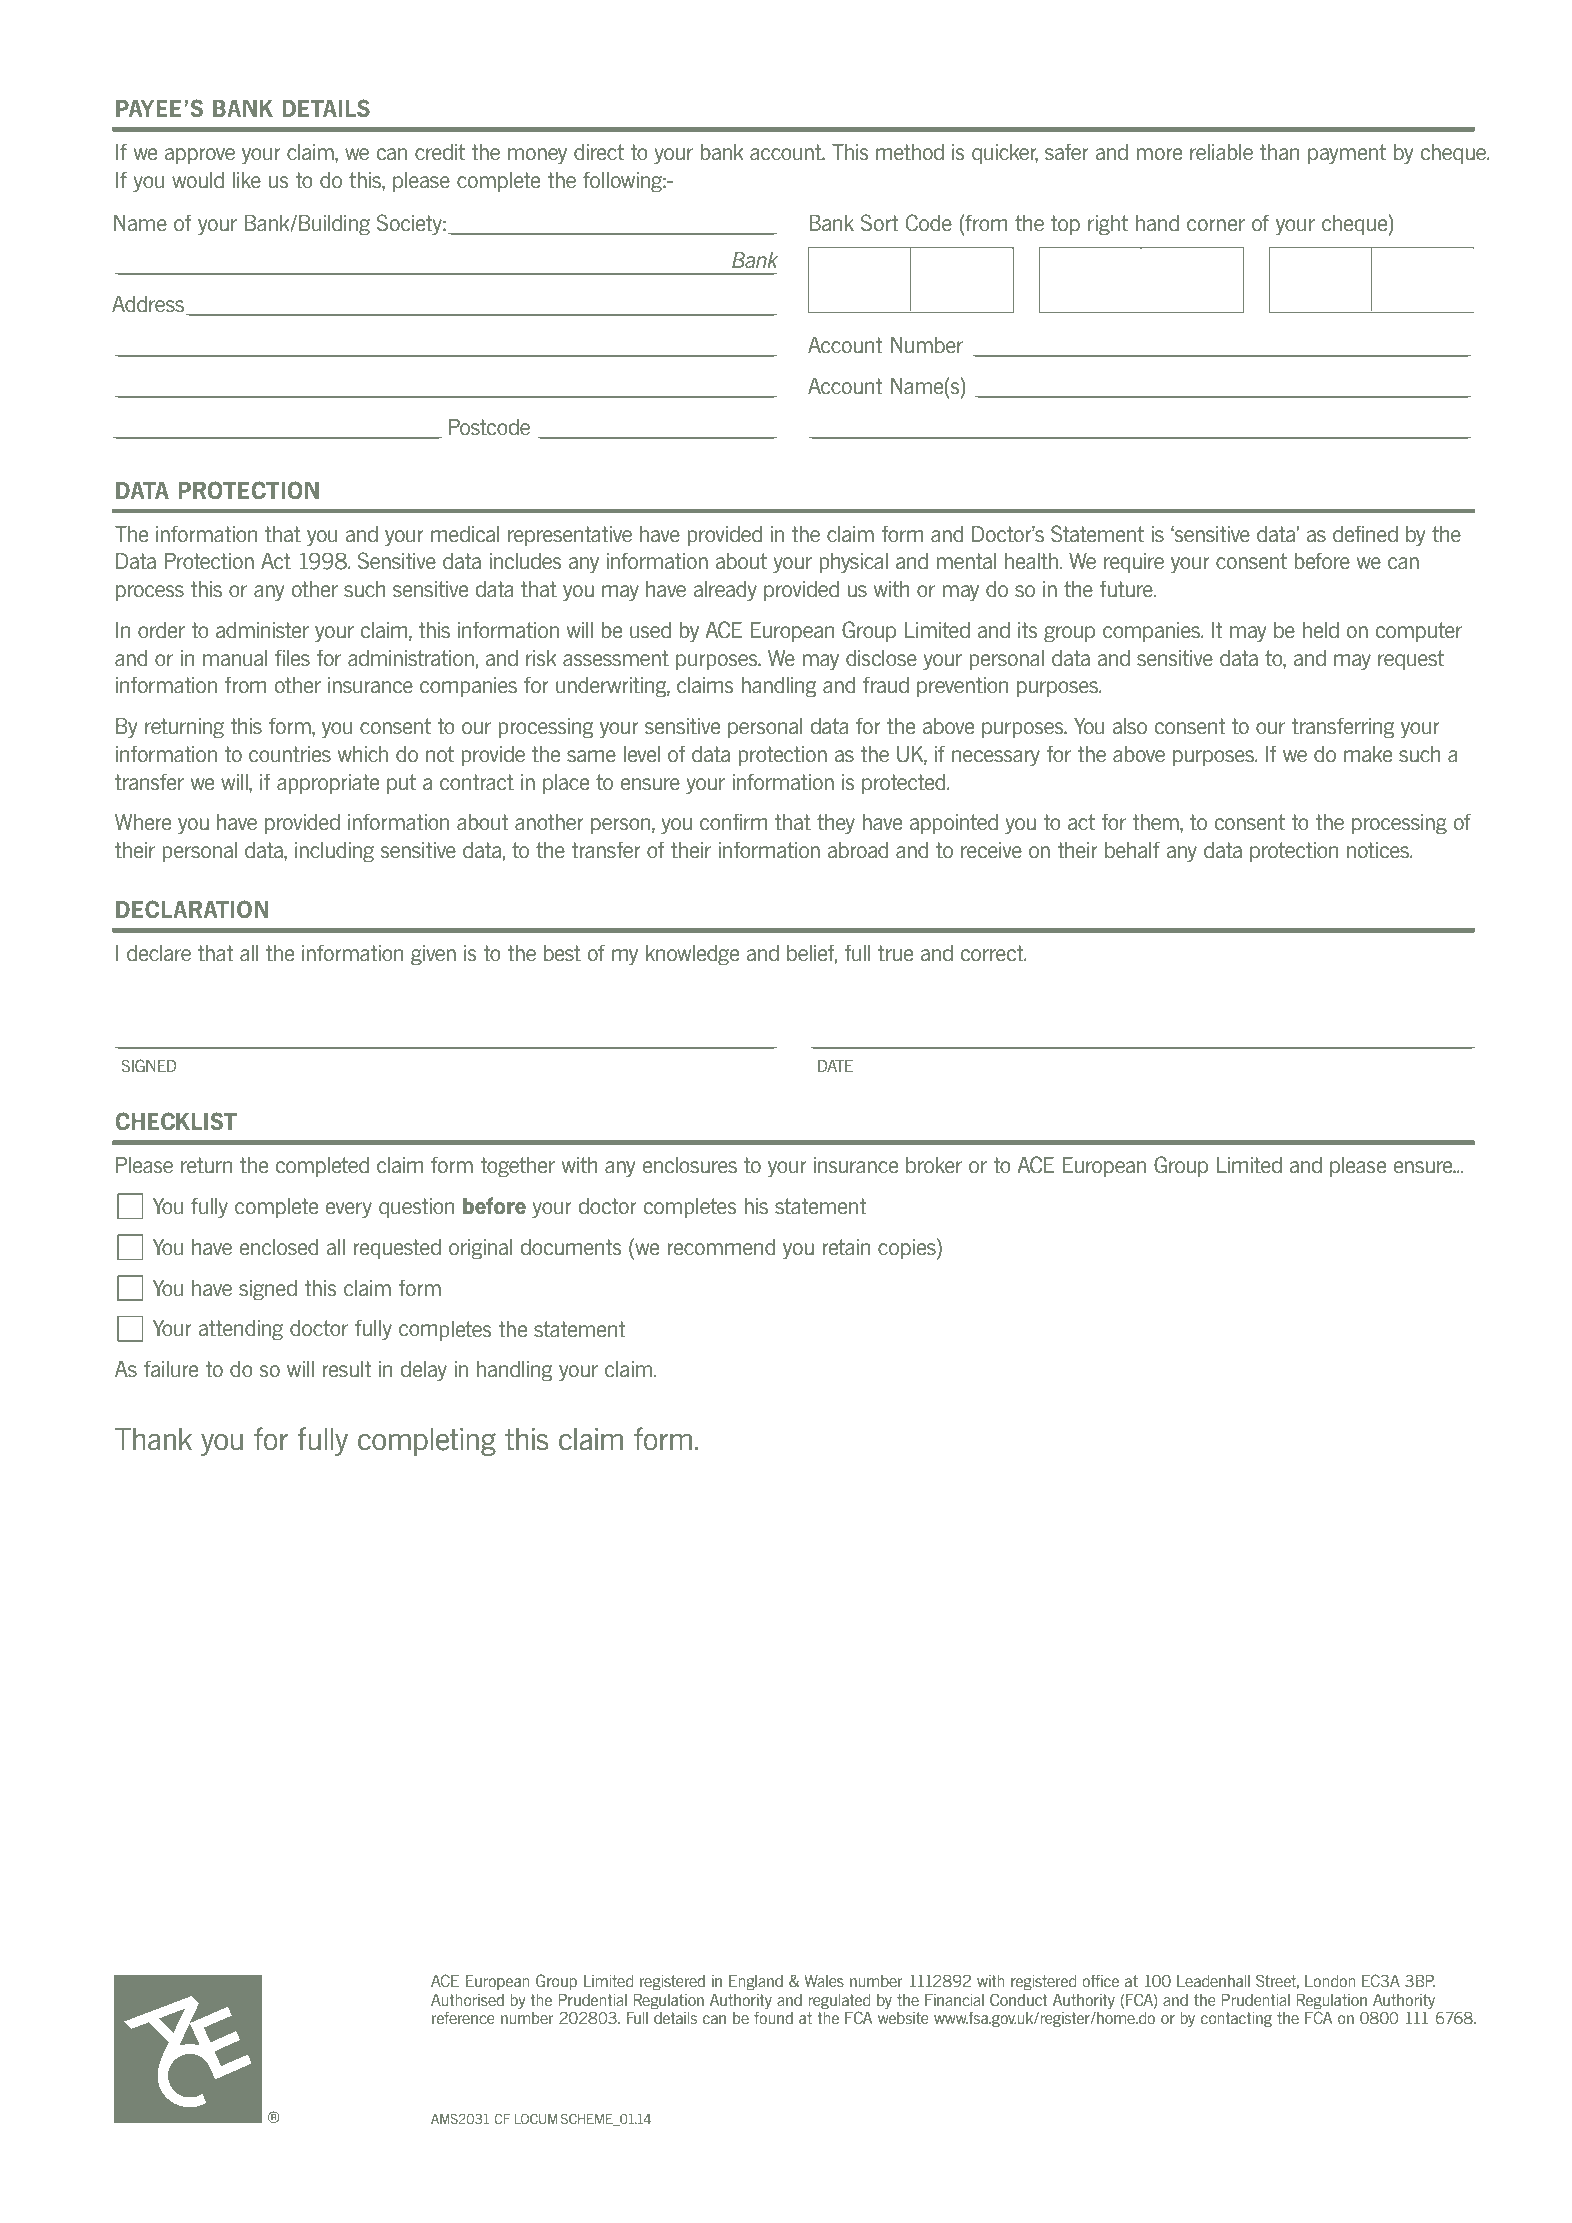  What do you see at coordinates (1330, 1981) in the screenshot?
I see `London` at bounding box center [1330, 1981].
